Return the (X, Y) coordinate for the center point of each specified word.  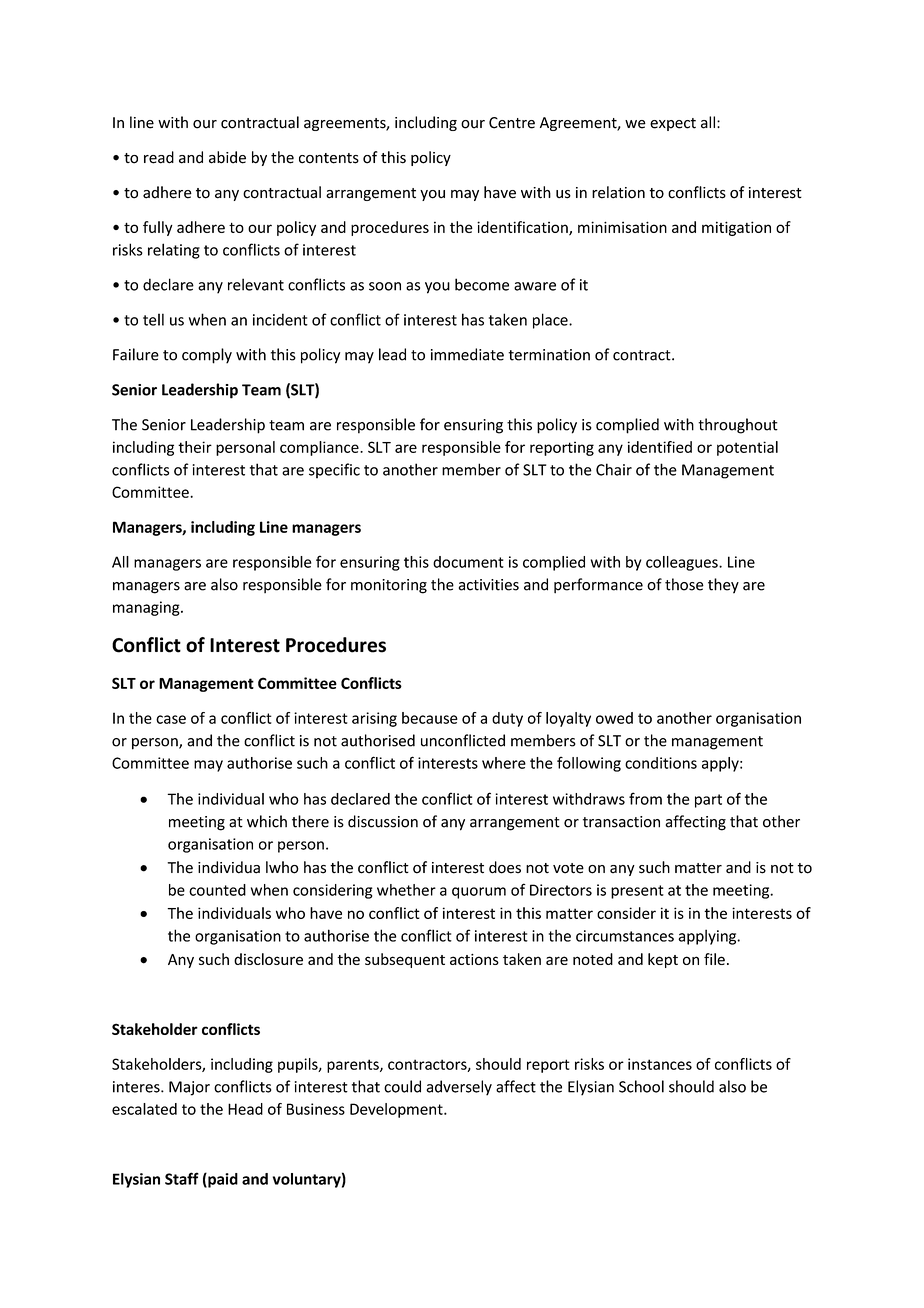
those (684, 584)
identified (660, 447)
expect (673, 124)
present (637, 892)
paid (222, 1180)
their (195, 447)
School (641, 1086)
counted (217, 890)
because (430, 718)
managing (147, 608)
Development (397, 1110)
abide (227, 157)
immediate (467, 354)
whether (406, 890)
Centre (512, 123)
